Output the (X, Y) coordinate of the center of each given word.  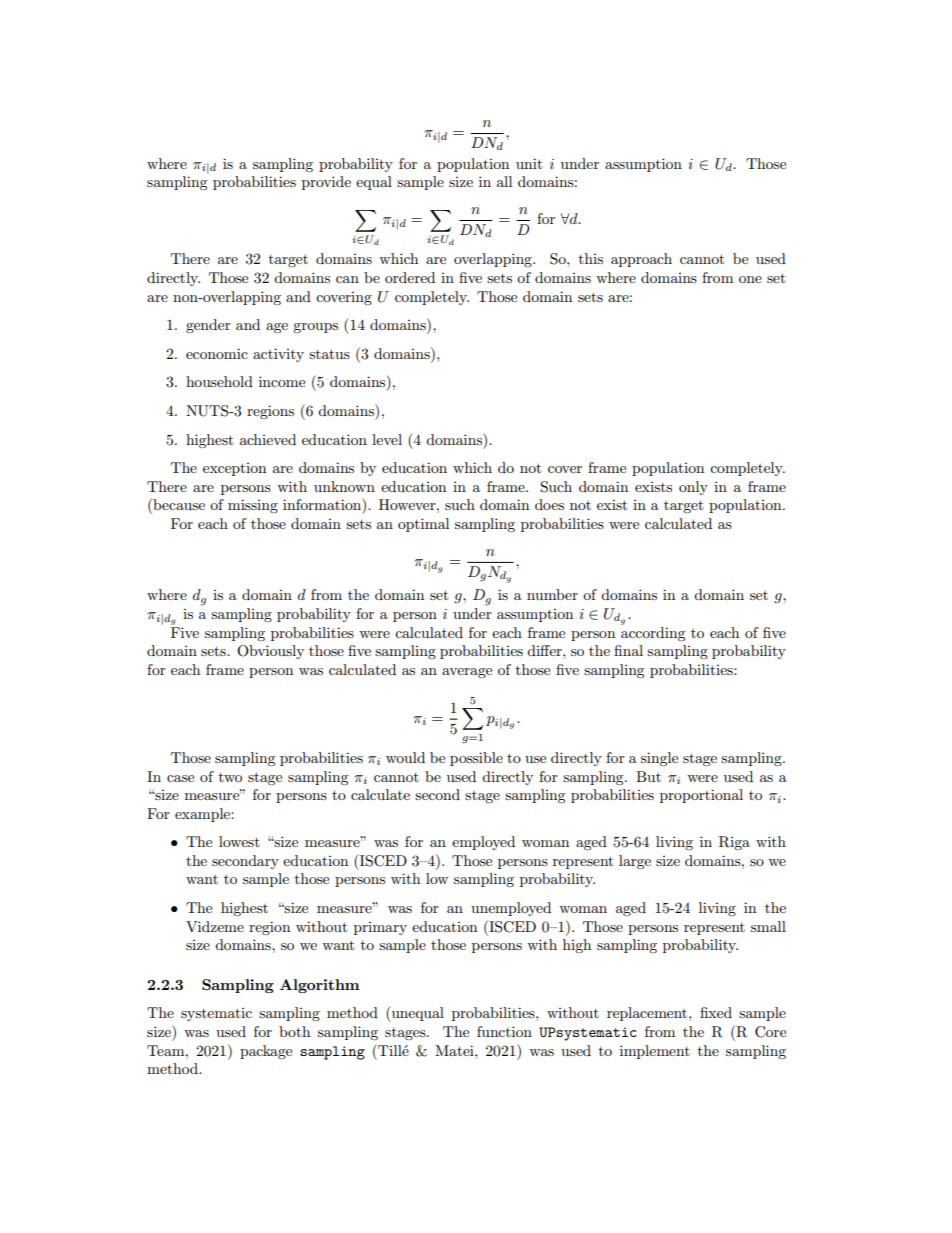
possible (476, 759)
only (693, 488)
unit (529, 163)
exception (234, 469)
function (504, 1031)
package (266, 1052)
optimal (423, 525)
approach (641, 260)
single (659, 759)
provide (326, 183)
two (230, 777)
